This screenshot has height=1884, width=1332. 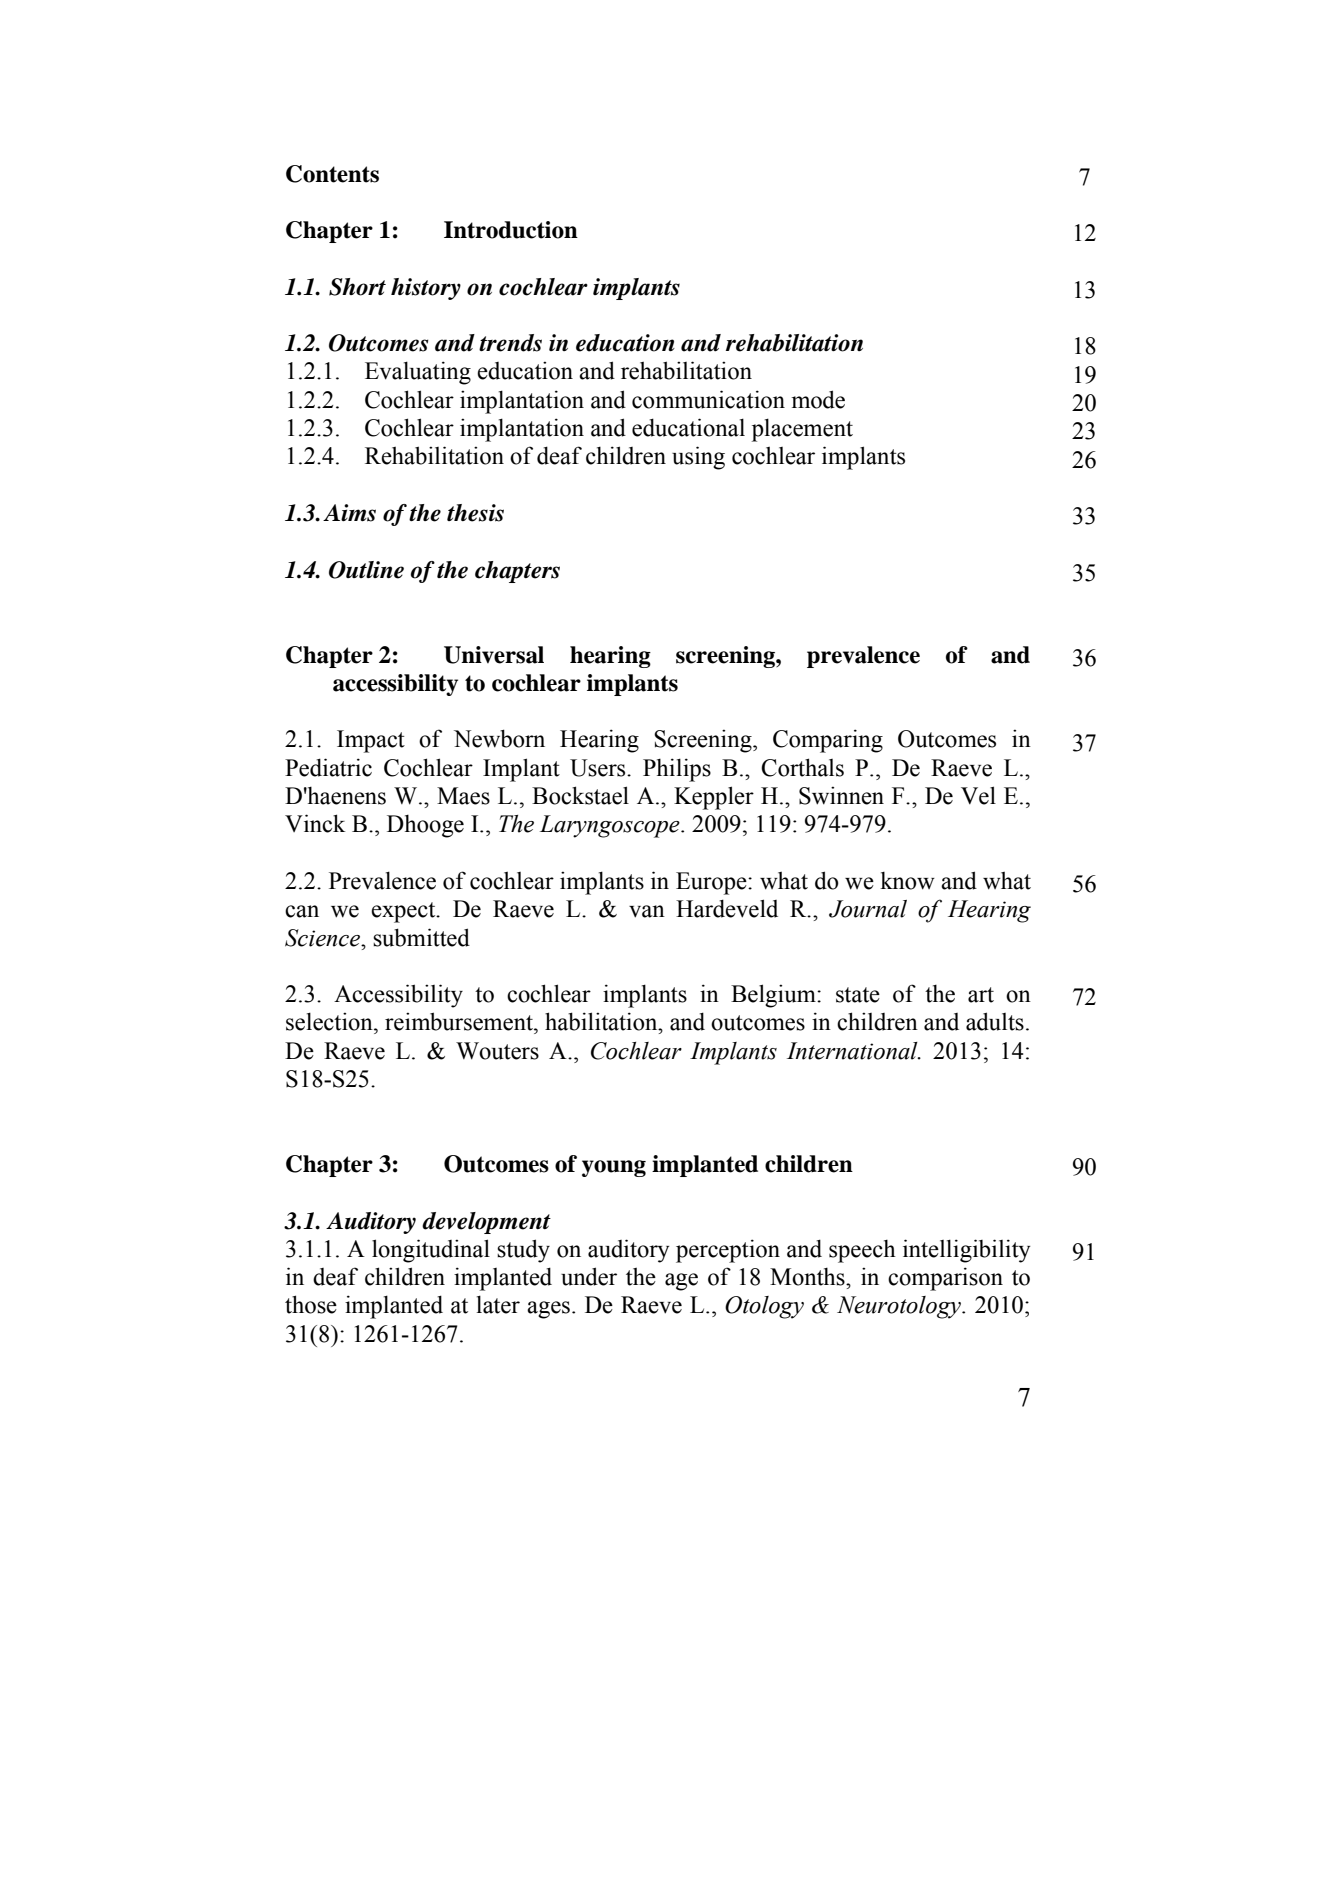 What do you see at coordinates (589, 1276) in the screenshot?
I see `under` at bounding box center [589, 1276].
